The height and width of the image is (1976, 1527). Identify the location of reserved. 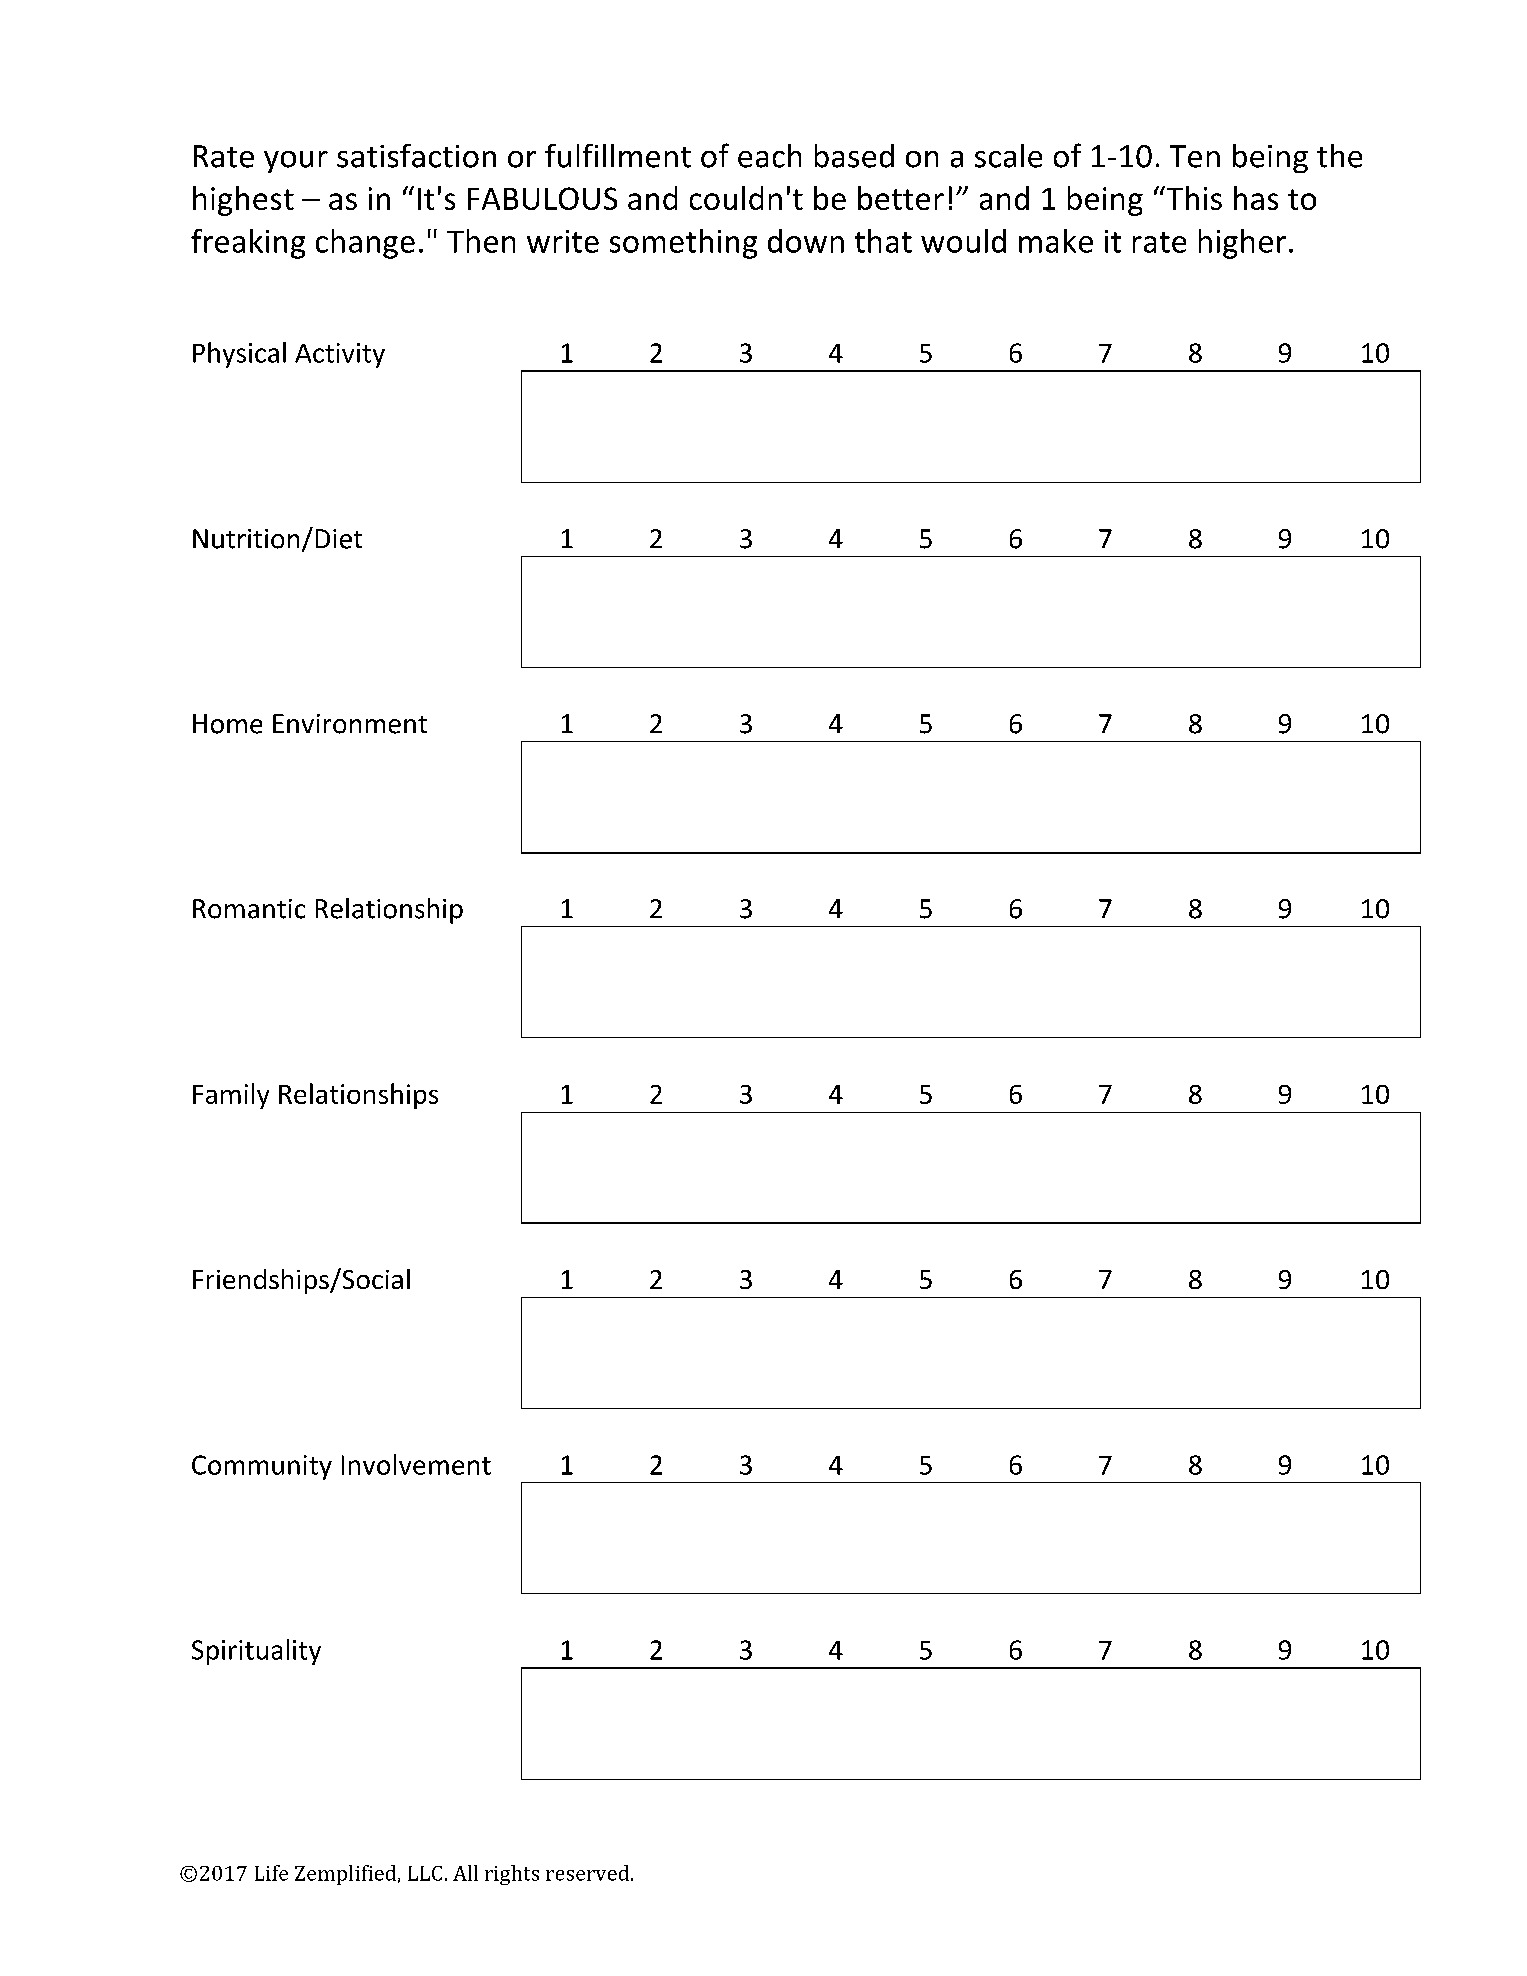
(589, 1873).
